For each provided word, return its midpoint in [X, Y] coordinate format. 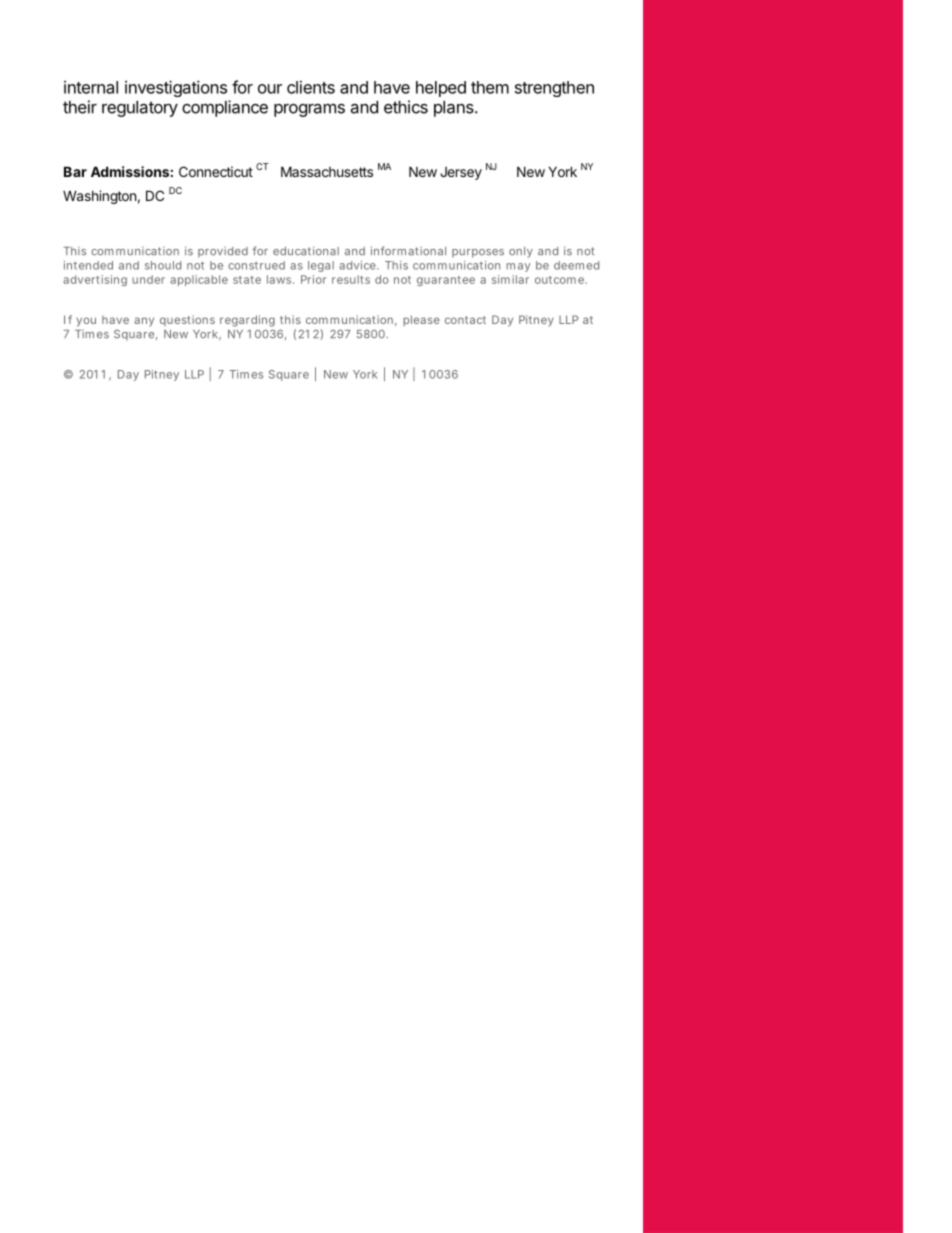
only [521, 252]
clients [311, 87]
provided [223, 252]
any [144, 322]
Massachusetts [327, 171]
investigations [176, 88]
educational [306, 251]
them [490, 87]
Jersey [461, 173]
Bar [75, 171]
